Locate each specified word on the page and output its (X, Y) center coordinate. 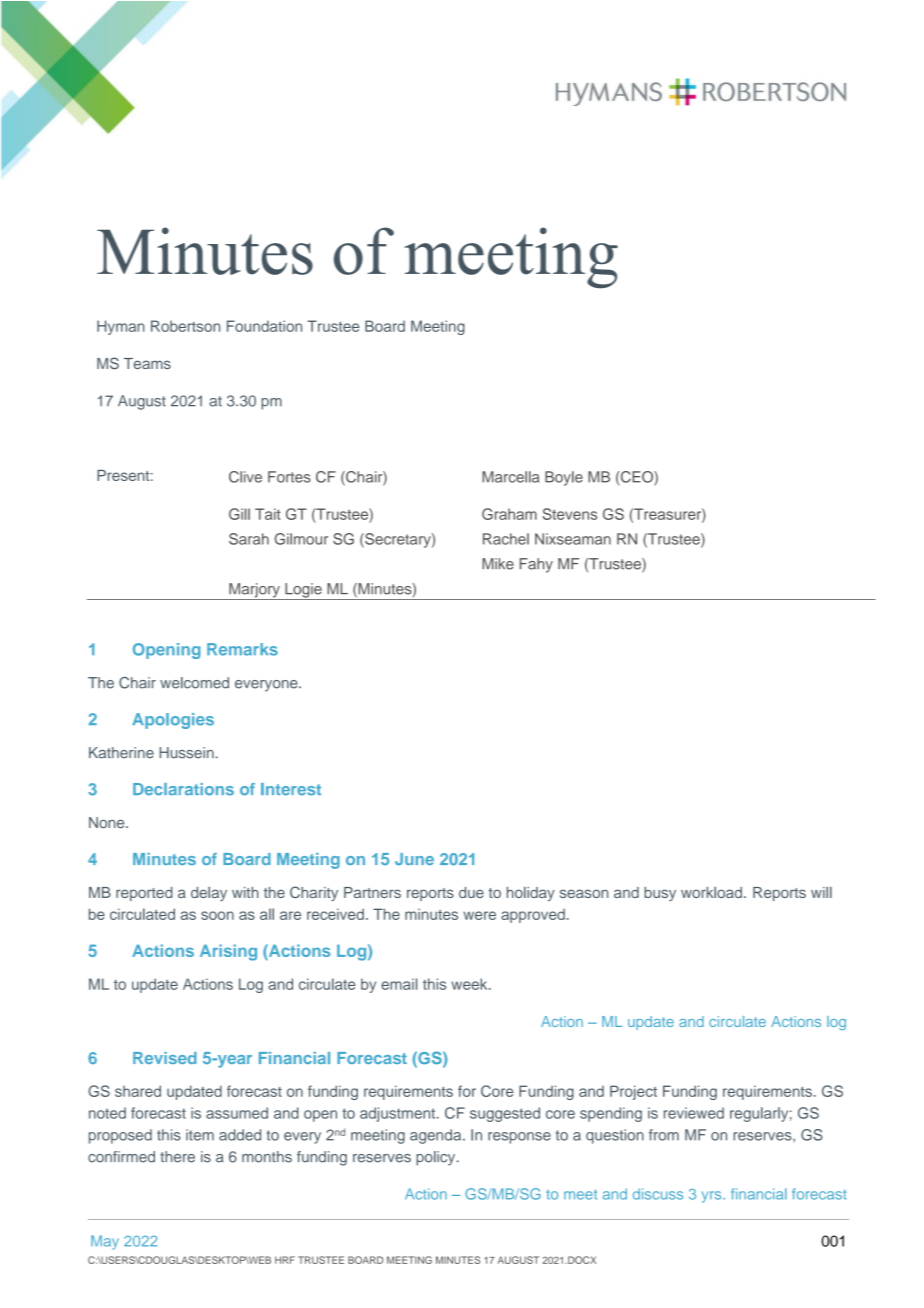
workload (711, 892)
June (414, 859)
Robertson (185, 326)
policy (437, 1158)
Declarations (183, 789)
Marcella (510, 477)
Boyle (564, 478)
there (177, 1157)
